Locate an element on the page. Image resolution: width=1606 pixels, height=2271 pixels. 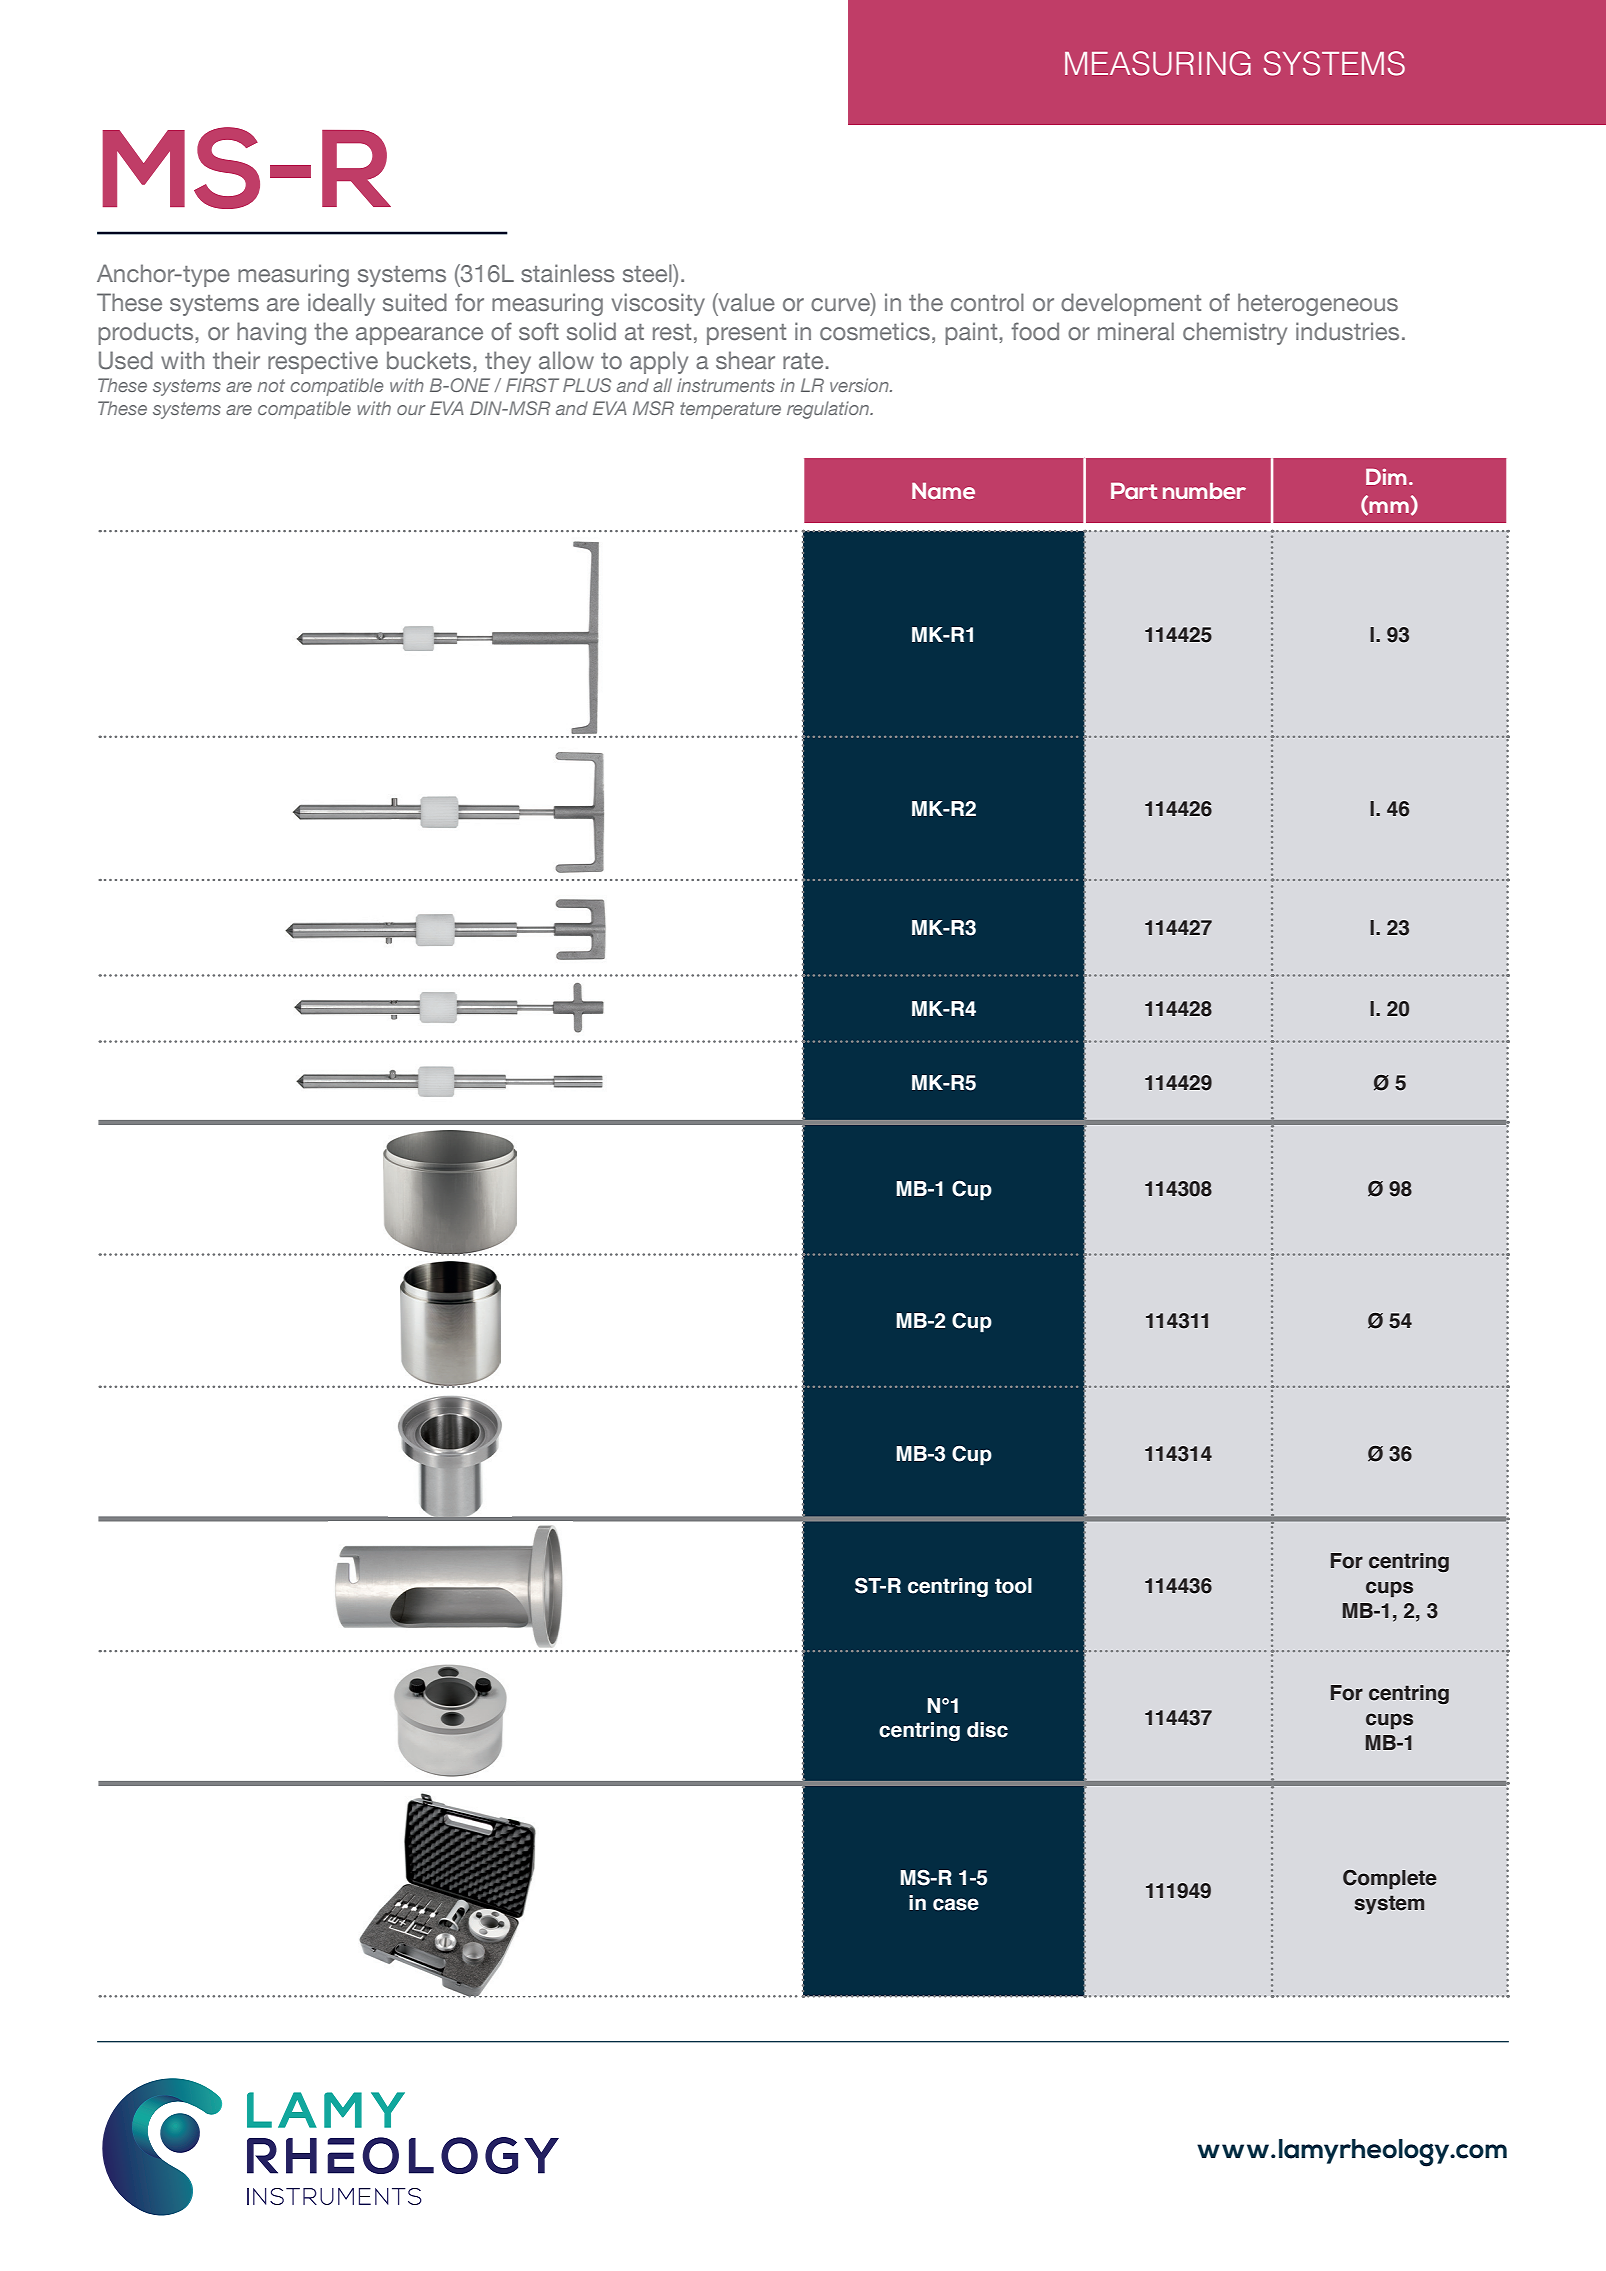
tool is located at coordinates (1013, 1586).
